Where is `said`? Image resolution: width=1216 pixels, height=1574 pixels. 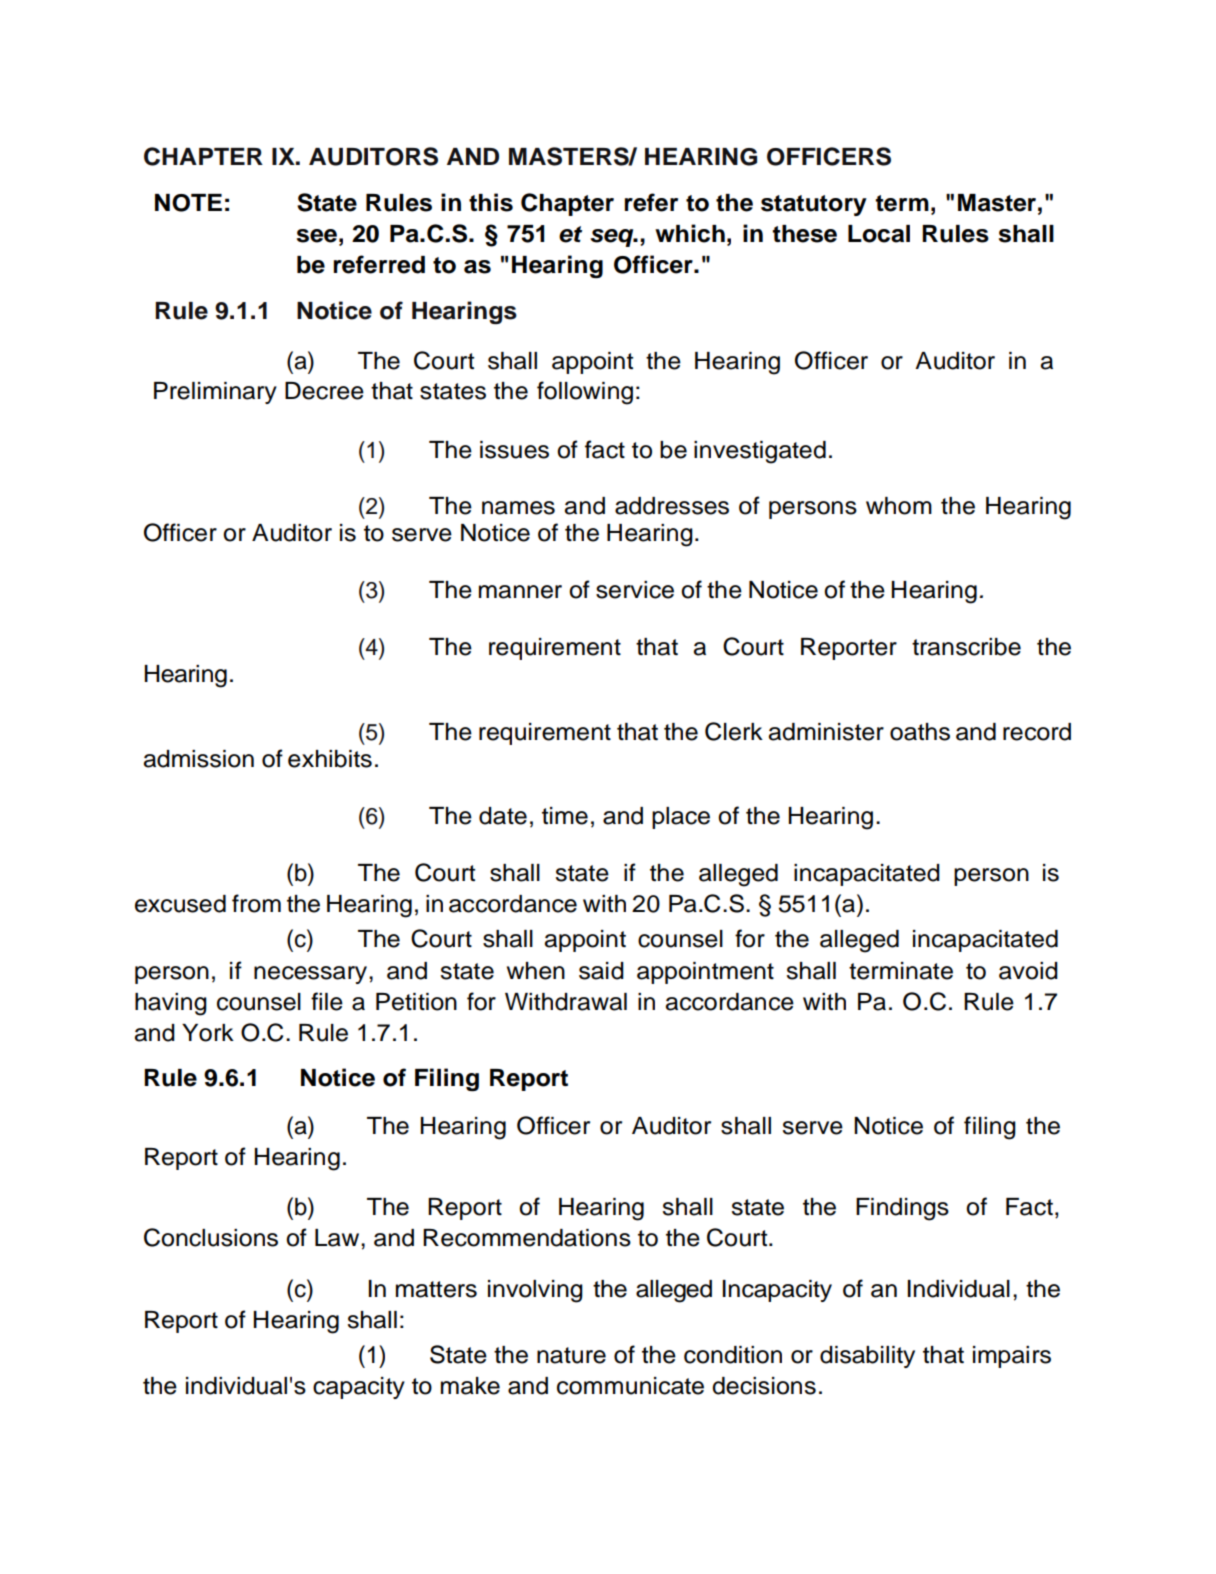
said is located at coordinates (601, 971).
